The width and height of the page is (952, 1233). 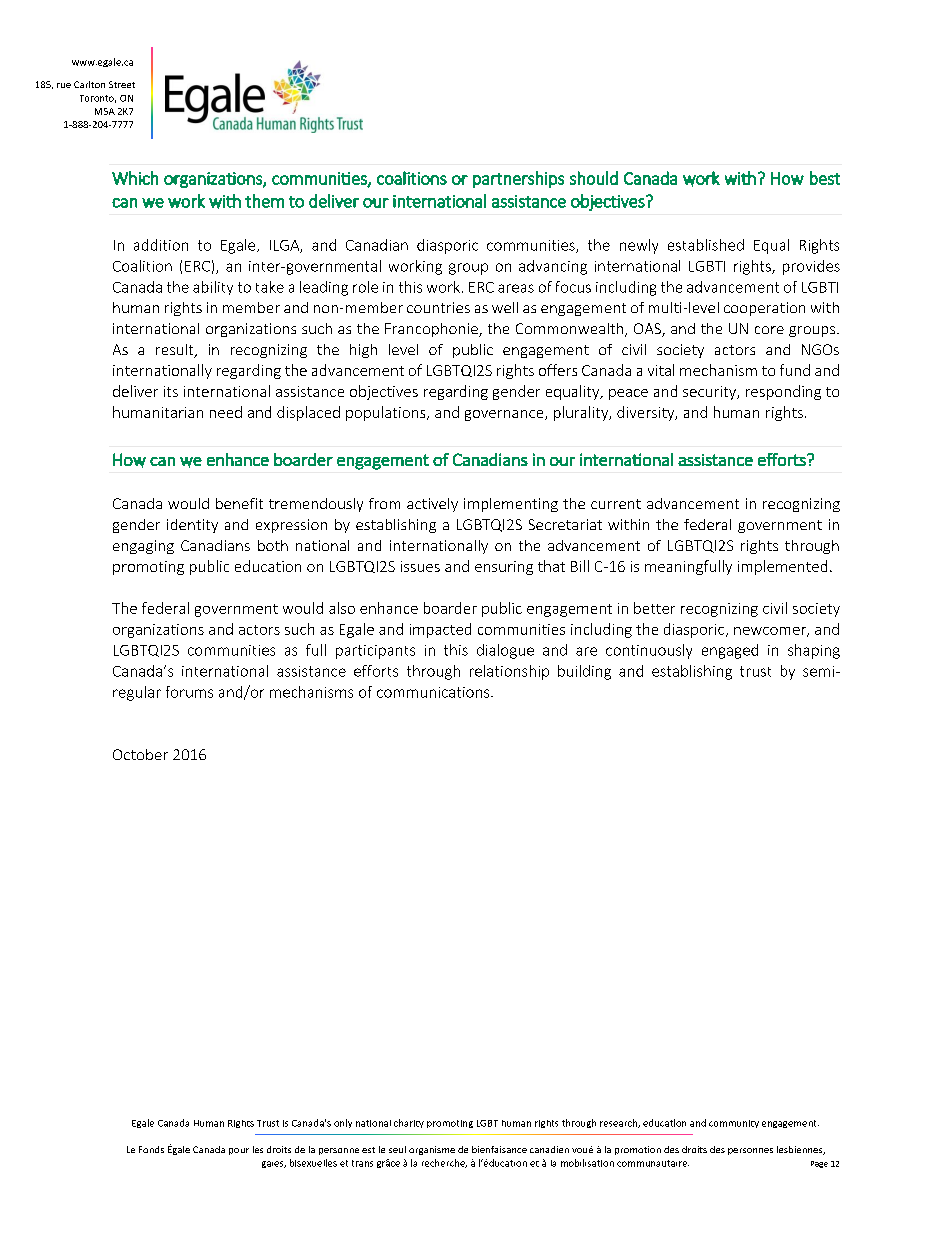 I want to click on partnerships, so click(x=518, y=179).
